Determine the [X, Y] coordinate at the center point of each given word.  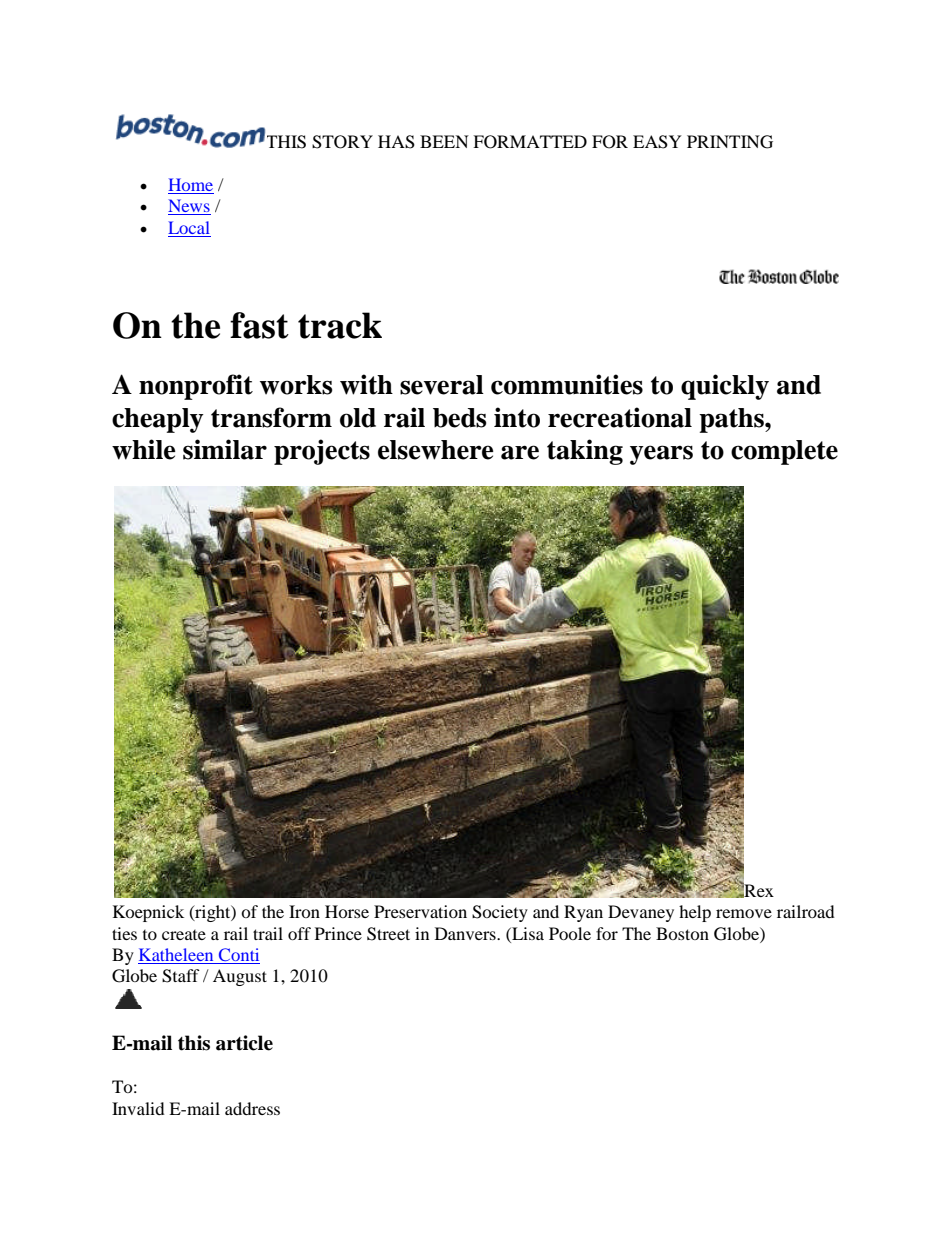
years [661, 455]
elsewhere [436, 450]
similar [225, 449]
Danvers [466, 933]
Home [191, 186]
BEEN [444, 141]
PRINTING [730, 142]
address [252, 1108]
